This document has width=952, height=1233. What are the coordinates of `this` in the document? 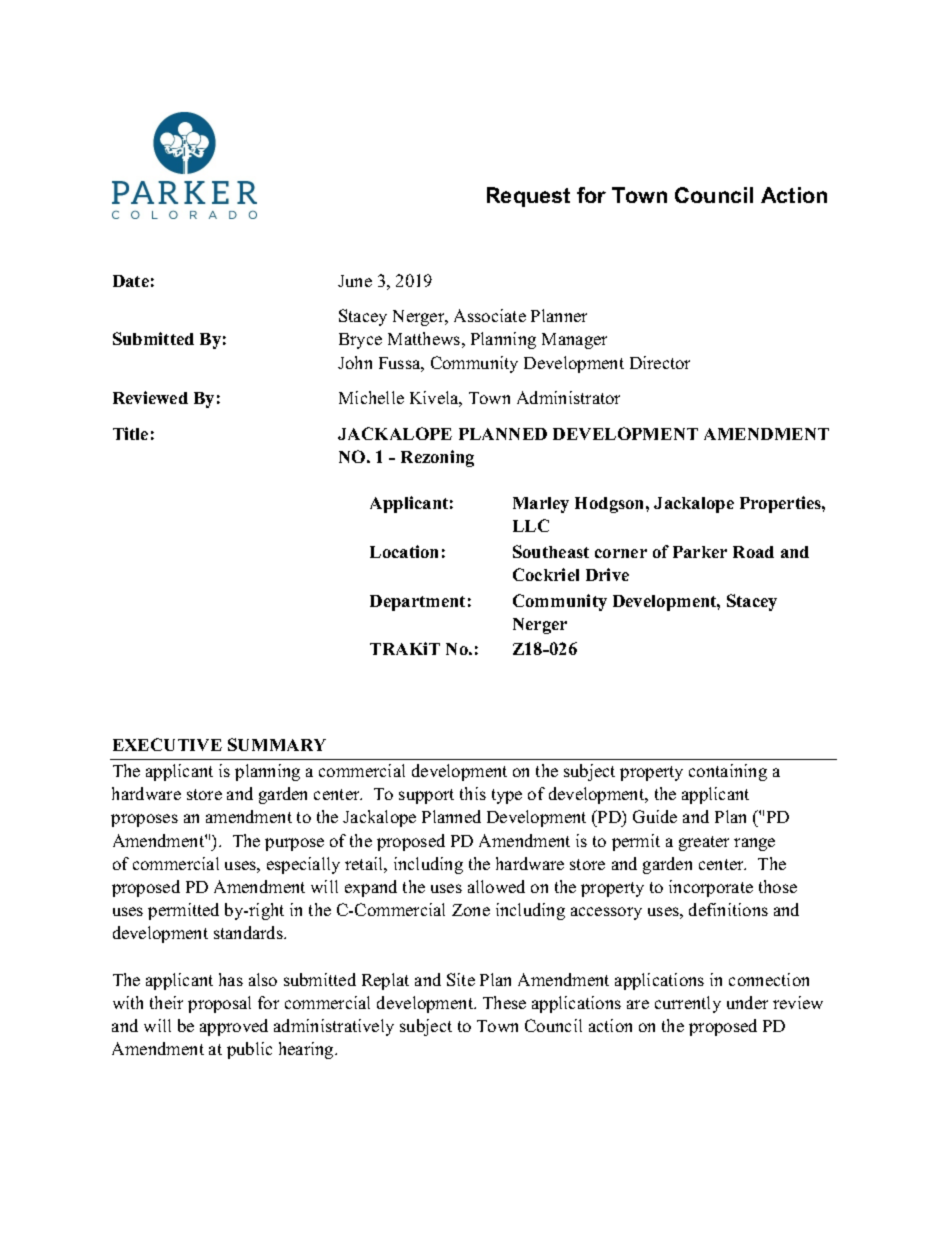 It's located at (473, 793).
